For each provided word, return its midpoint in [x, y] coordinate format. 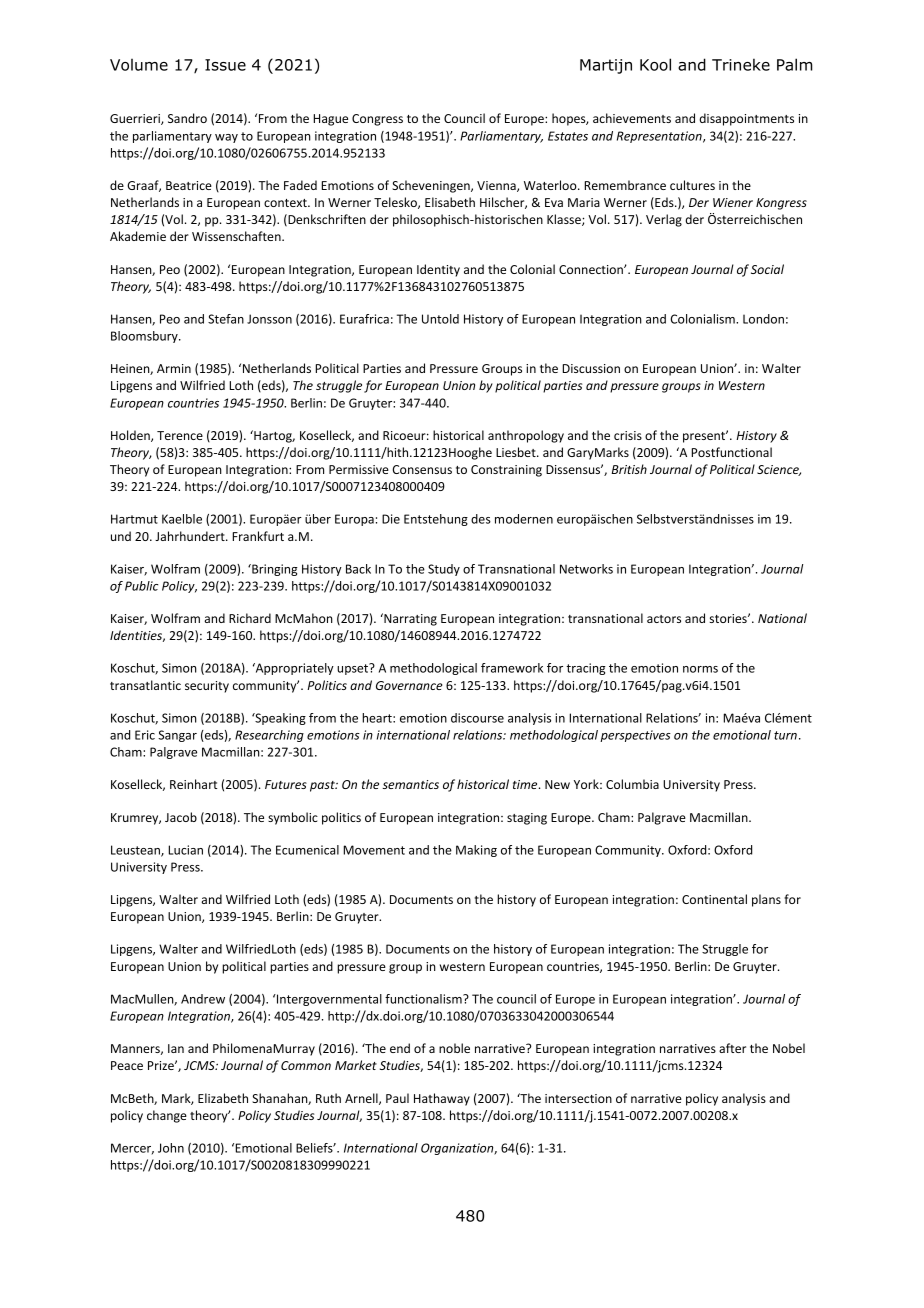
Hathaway [442, 1099]
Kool [655, 64]
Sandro [187, 118]
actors [664, 619]
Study [444, 570]
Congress [377, 120]
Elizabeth [223, 1098]
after [732, 1048]
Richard [250, 618]
